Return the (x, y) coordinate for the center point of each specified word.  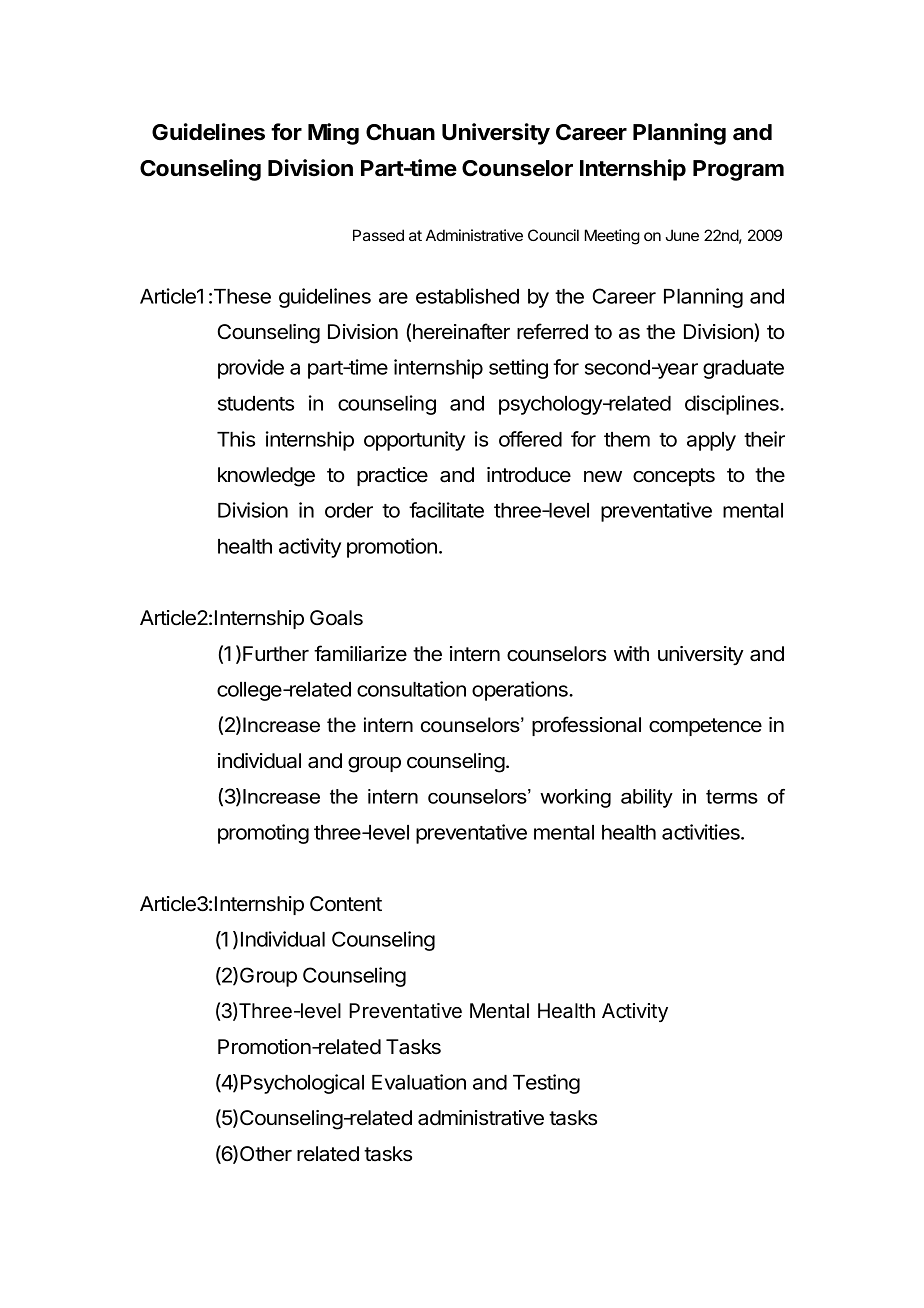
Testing (546, 1084)
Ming (333, 134)
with (631, 653)
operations (521, 691)
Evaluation (419, 1082)
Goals (336, 618)
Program (738, 170)
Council (553, 235)
